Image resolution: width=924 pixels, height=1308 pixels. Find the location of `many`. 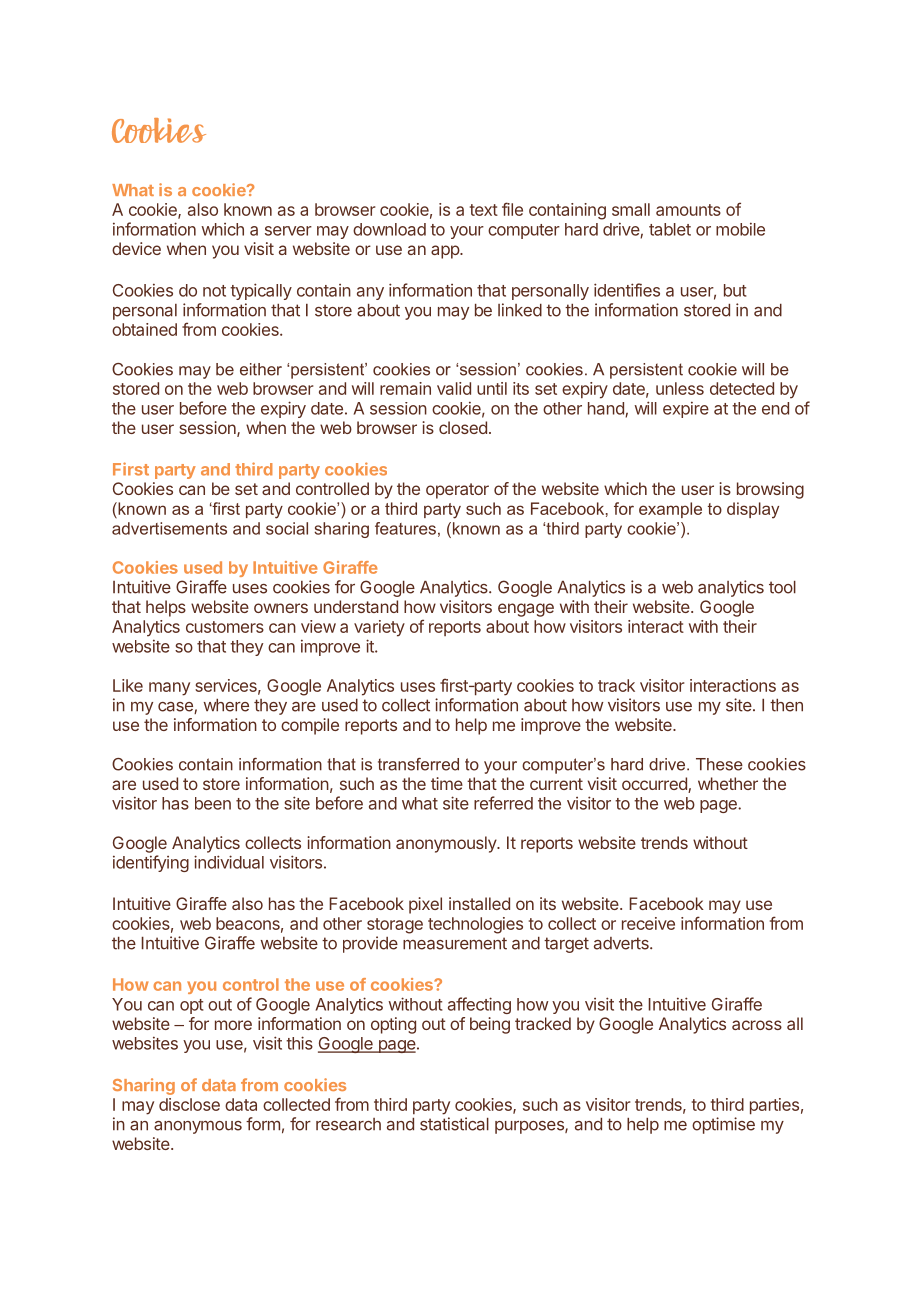

many is located at coordinates (169, 689).
